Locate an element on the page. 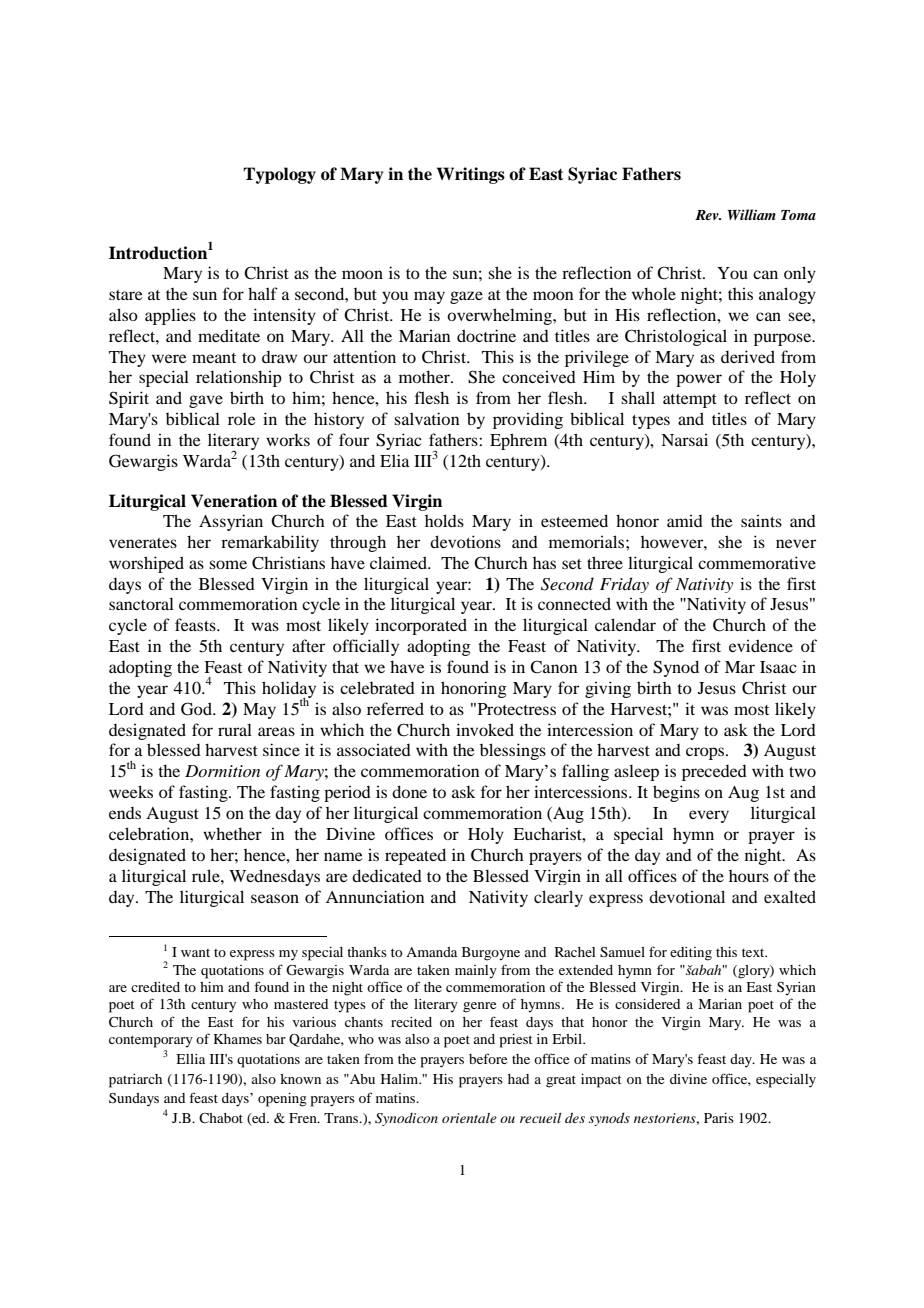 The image size is (924, 1308). mother is located at coordinates (425, 376).
